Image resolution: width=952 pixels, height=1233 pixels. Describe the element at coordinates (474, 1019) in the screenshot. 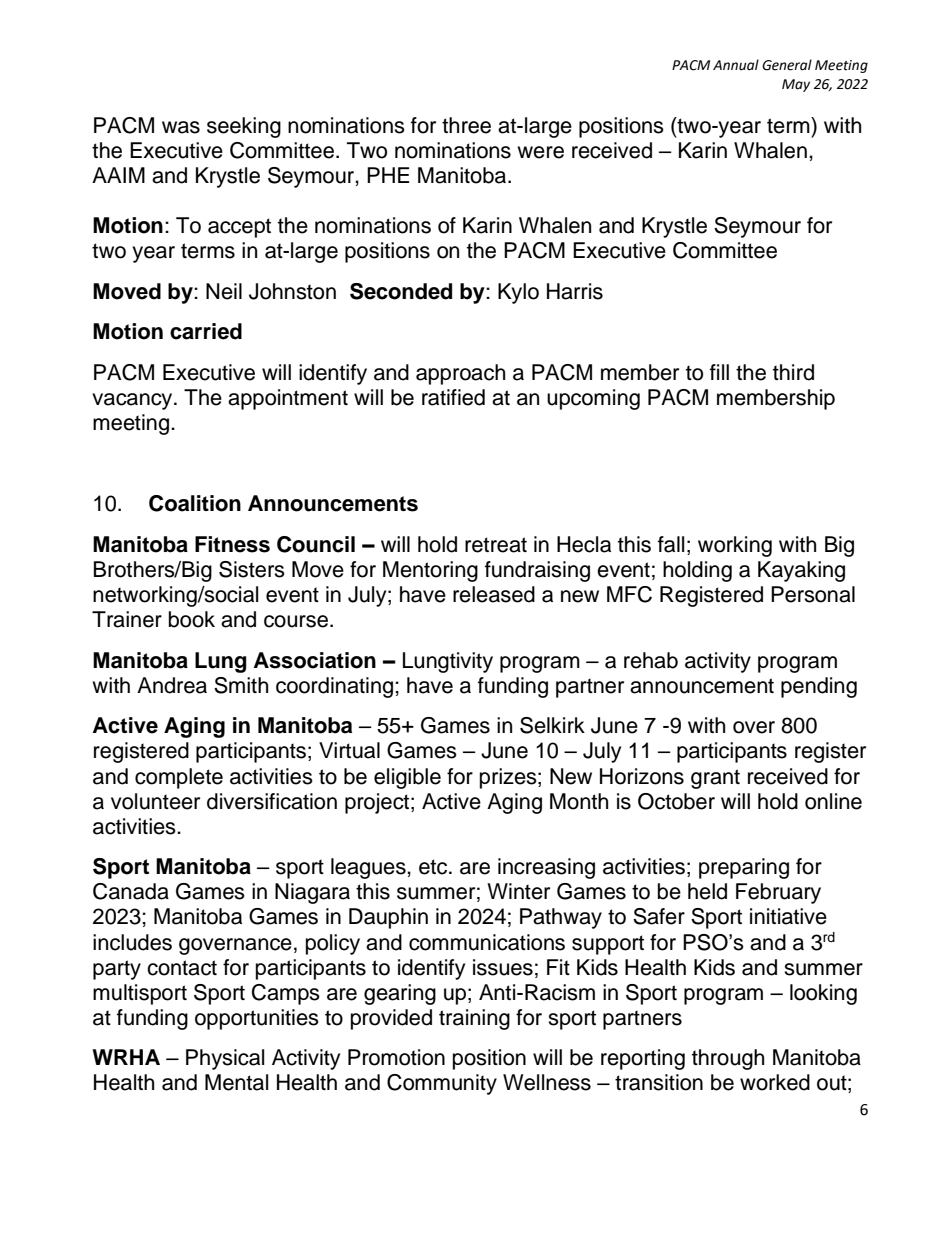

I see `training` at that location.
